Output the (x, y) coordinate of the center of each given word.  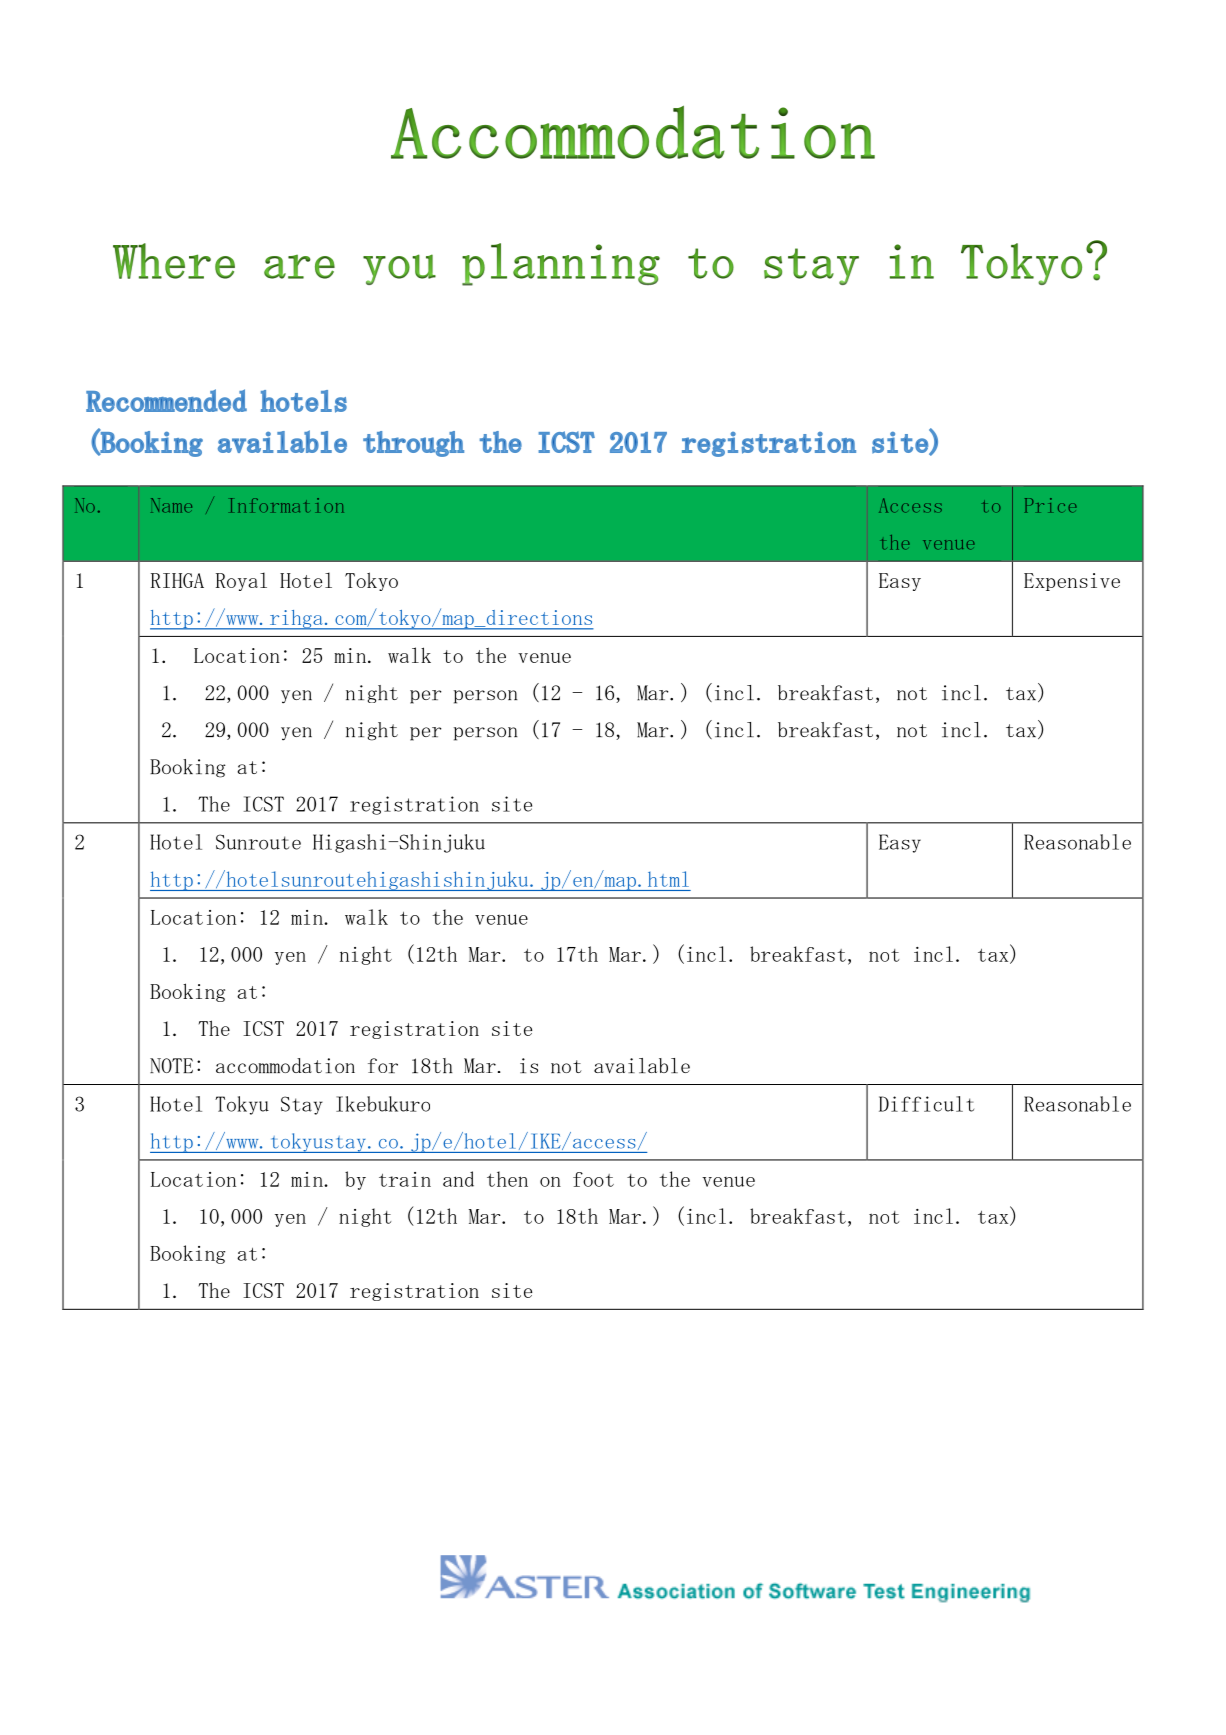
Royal (241, 581)
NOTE (171, 1065)
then (507, 1179)
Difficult (926, 1104)
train (405, 1179)
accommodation (285, 1065)
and (458, 1179)
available (642, 1066)
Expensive (1072, 582)
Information (287, 505)
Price (1051, 505)
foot (593, 1179)
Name (171, 505)
